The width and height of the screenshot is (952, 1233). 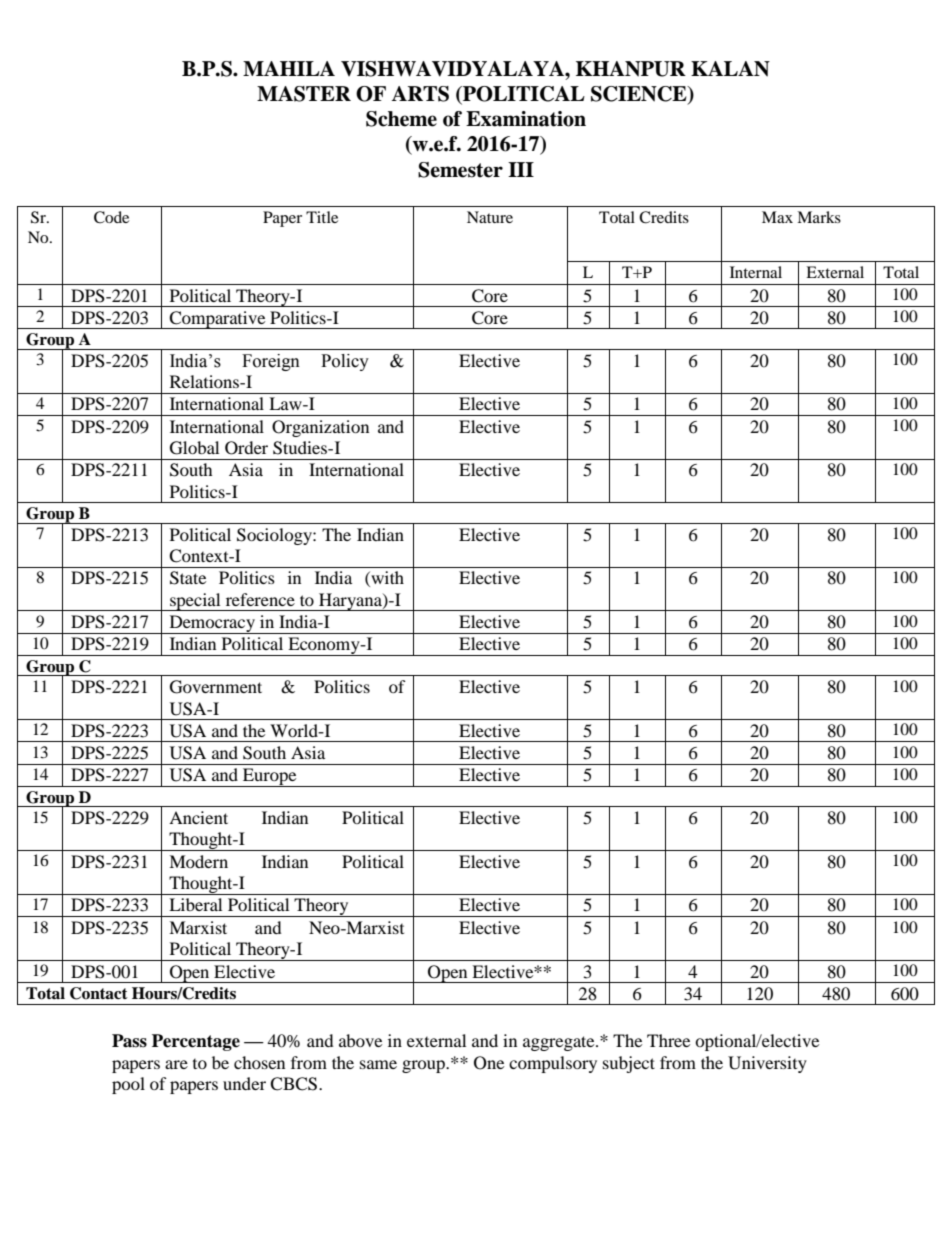 What do you see at coordinates (194, 448) in the screenshot?
I see `Global` at bounding box center [194, 448].
